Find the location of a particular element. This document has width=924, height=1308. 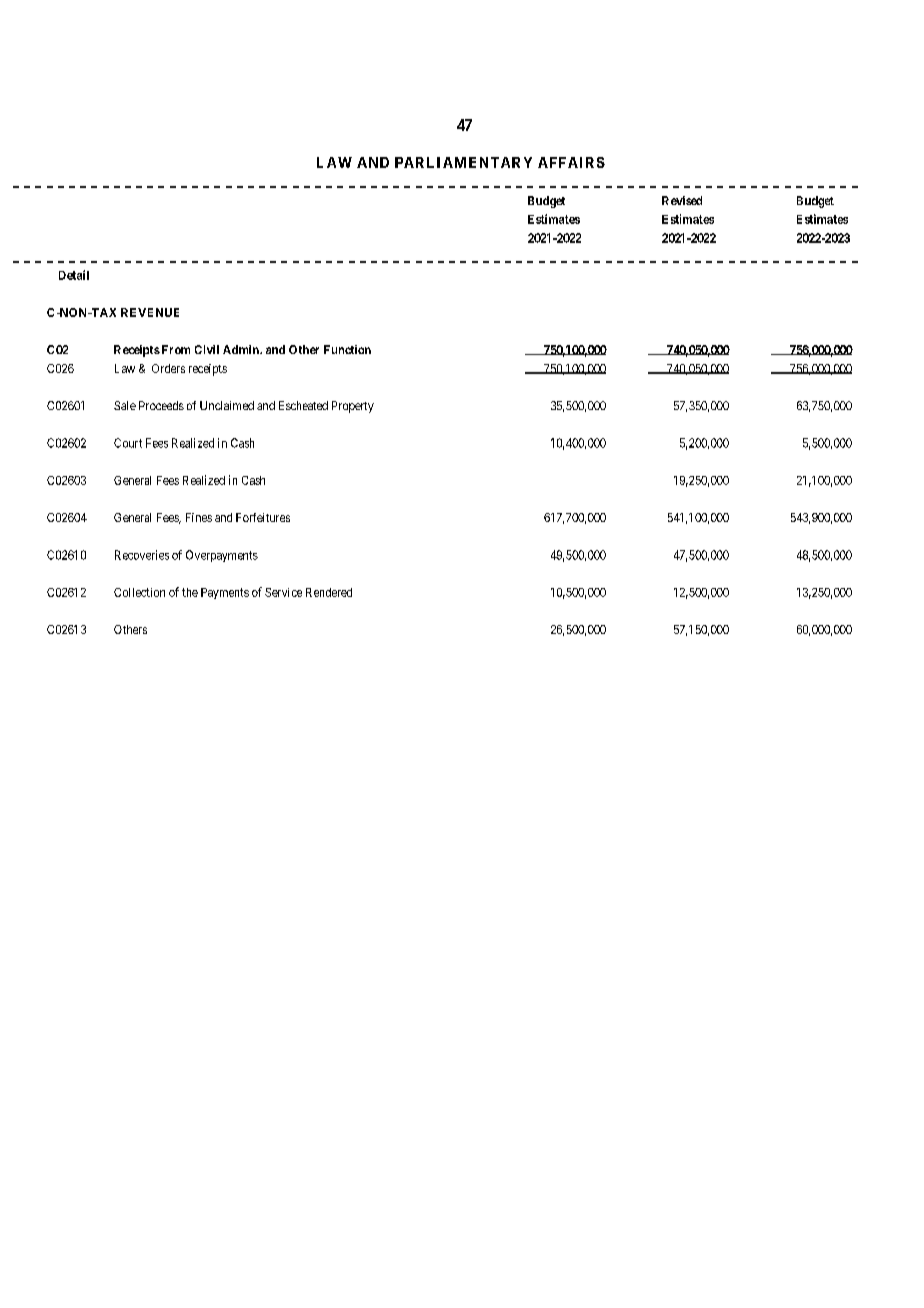

Service is located at coordinates (283, 592).
